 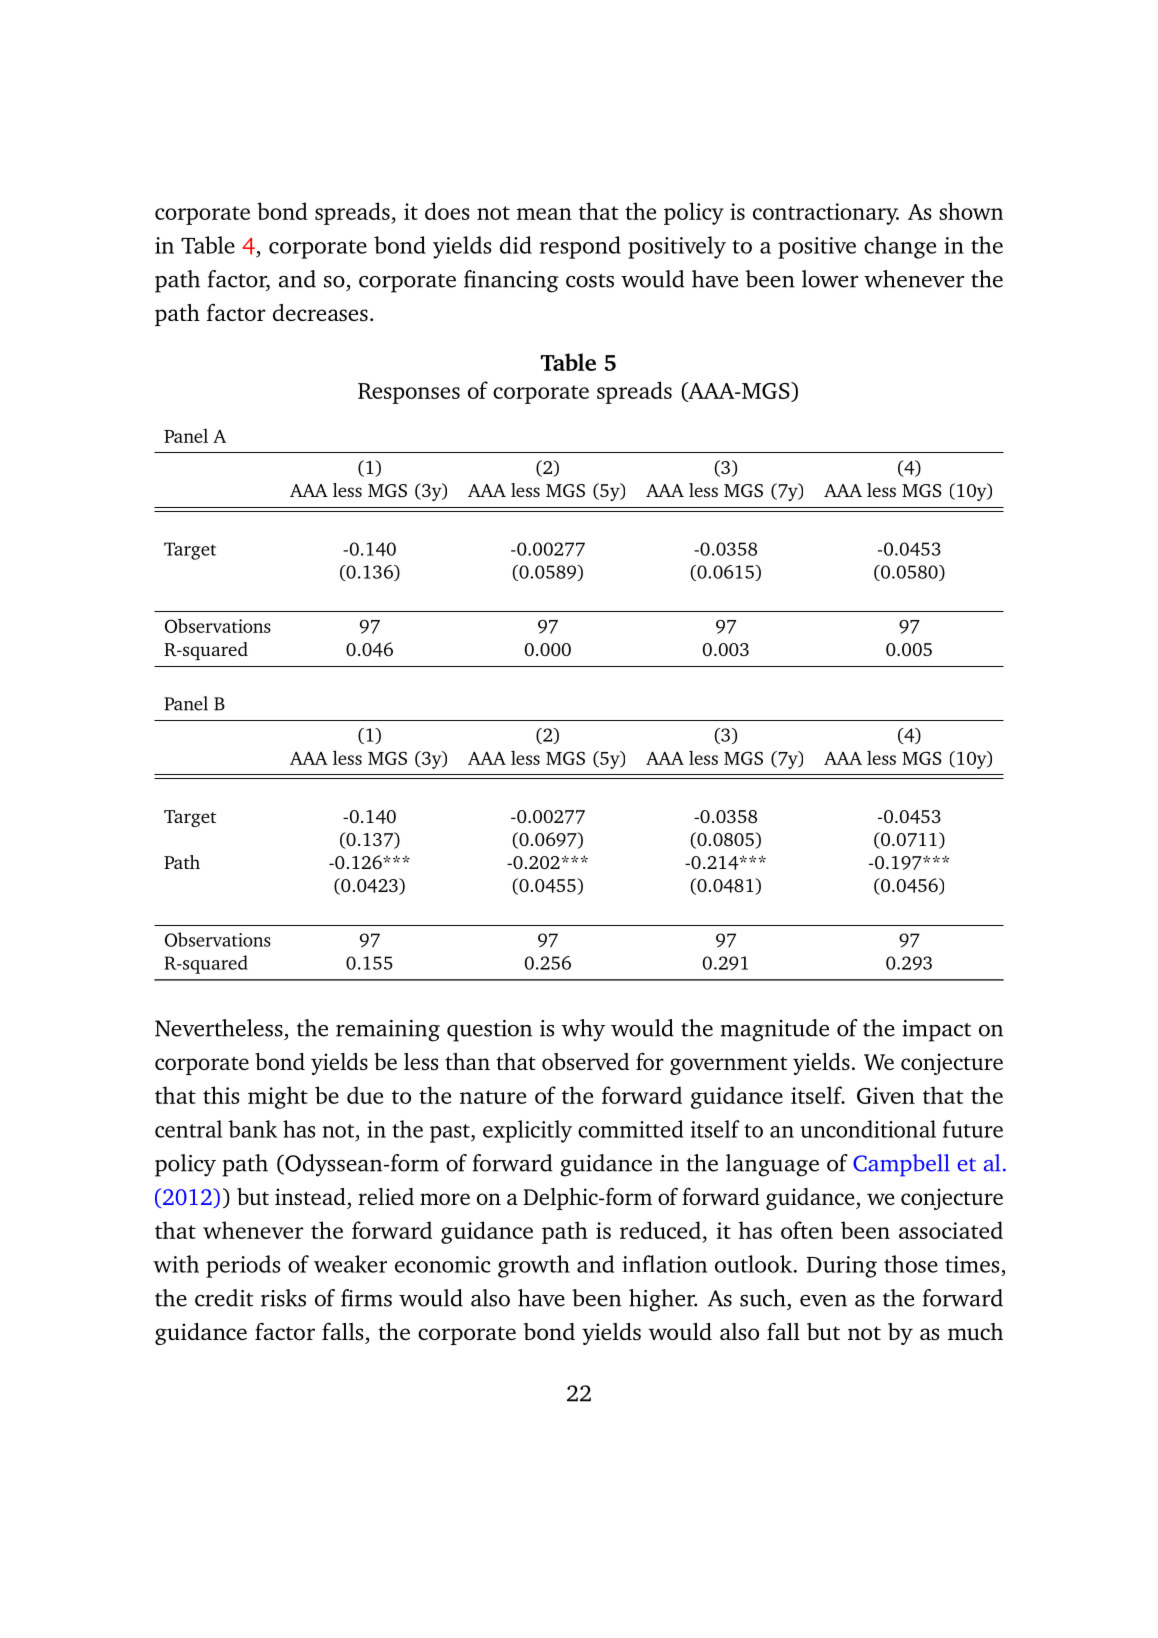 I want to click on why, so click(x=583, y=1030).
